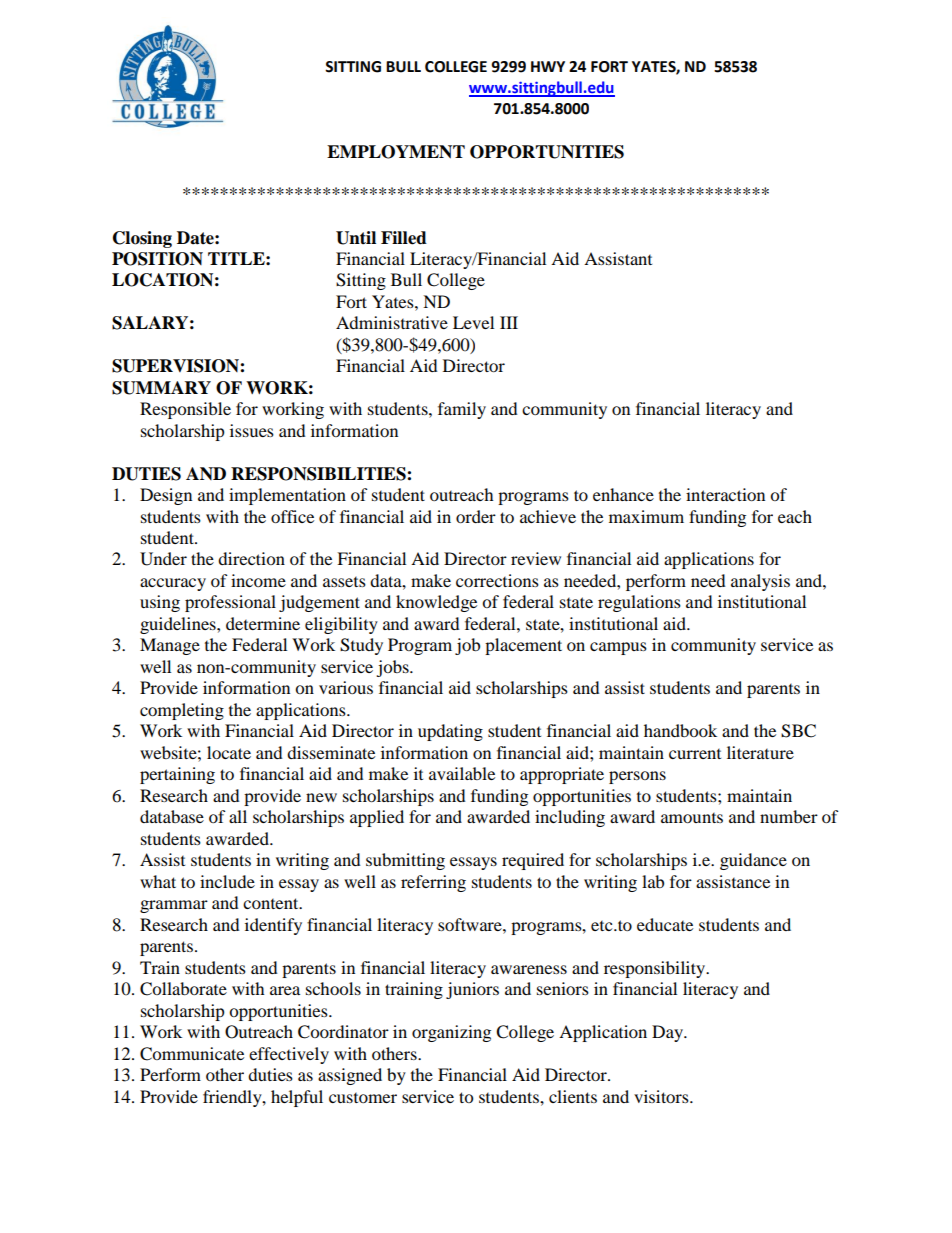 The image size is (952, 1233). What do you see at coordinates (548, 66) in the document?
I see `HWY` at bounding box center [548, 66].
